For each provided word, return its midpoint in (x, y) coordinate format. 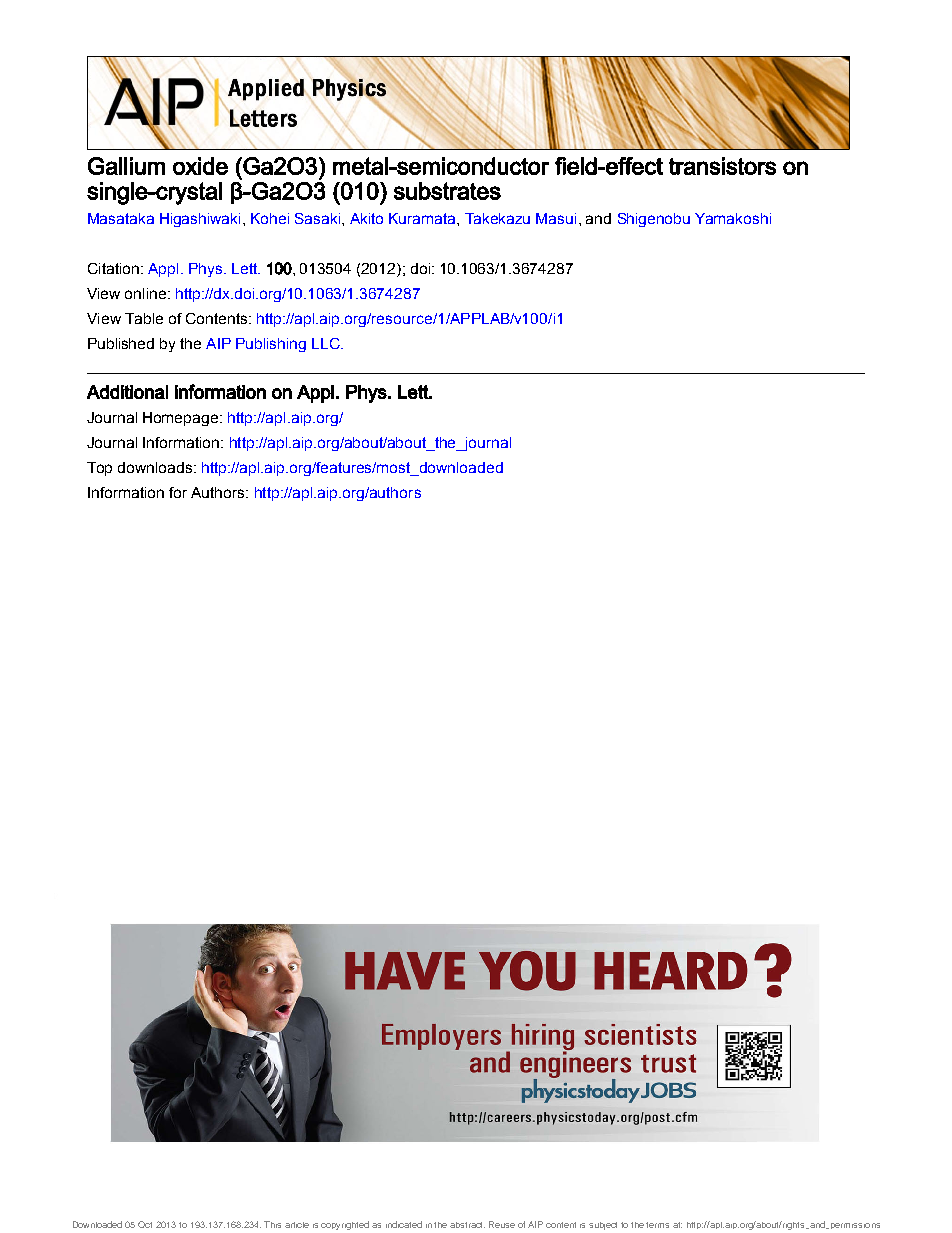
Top (99, 469)
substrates (447, 191)
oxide (200, 166)
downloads (155, 467)
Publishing (271, 345)
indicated (404, 1224)
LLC (327, 343)
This (272, 1224)
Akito (366, 218)
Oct (145, 1224)
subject (603, 1226)
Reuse (502, 1224)
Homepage (180, 419)
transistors (722, 166)
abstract (467, 1225)
